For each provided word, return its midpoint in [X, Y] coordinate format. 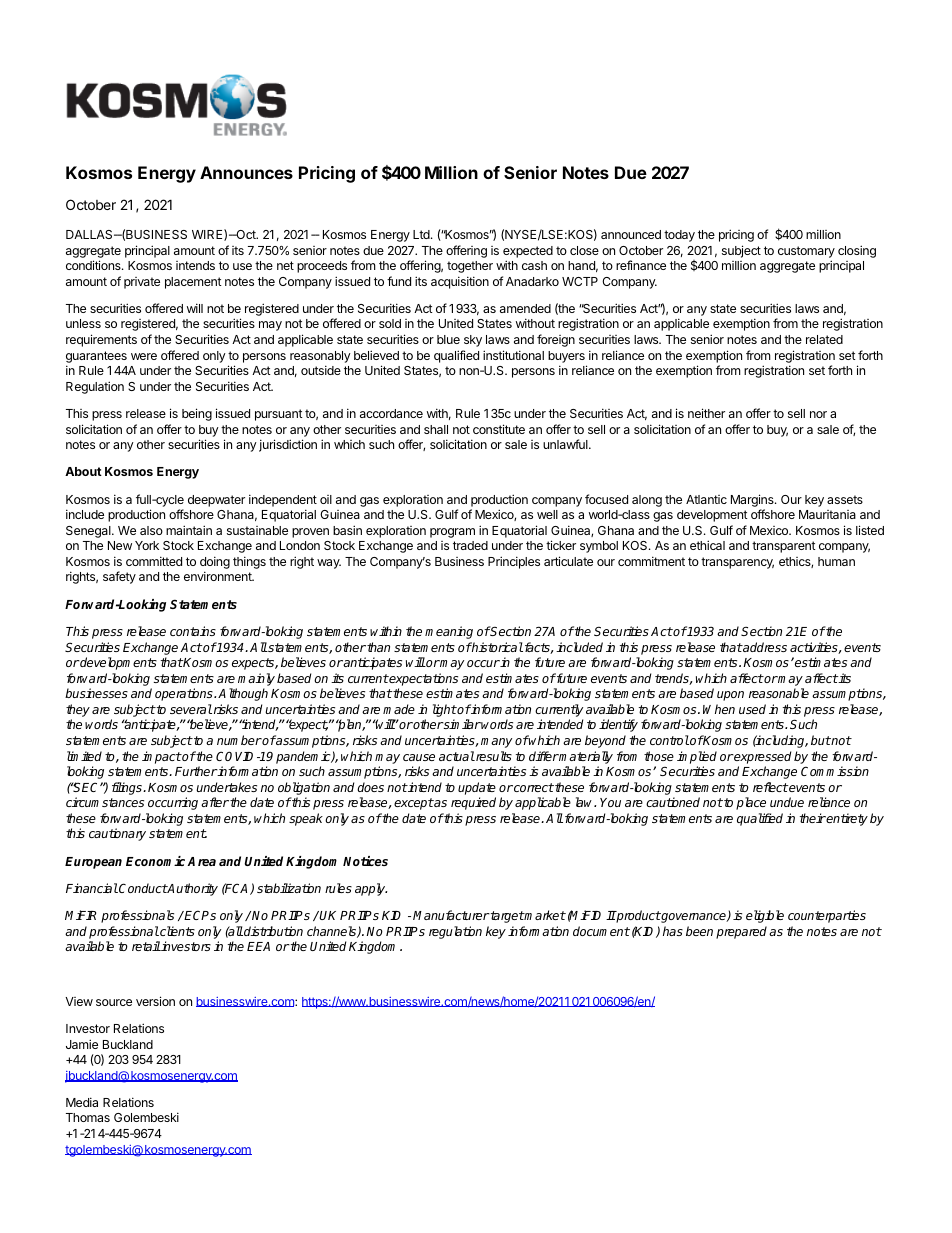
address [764, 647]
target [506, 917]
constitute [499, 429]
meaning [449, 632]
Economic [157, 861]
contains [193, 631]
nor [818, 414]
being [197, 414]
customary [806, 252]
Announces [246, 172]
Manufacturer [451, 915]
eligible [765, 916]
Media [82, 1102]
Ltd [422, 234]
